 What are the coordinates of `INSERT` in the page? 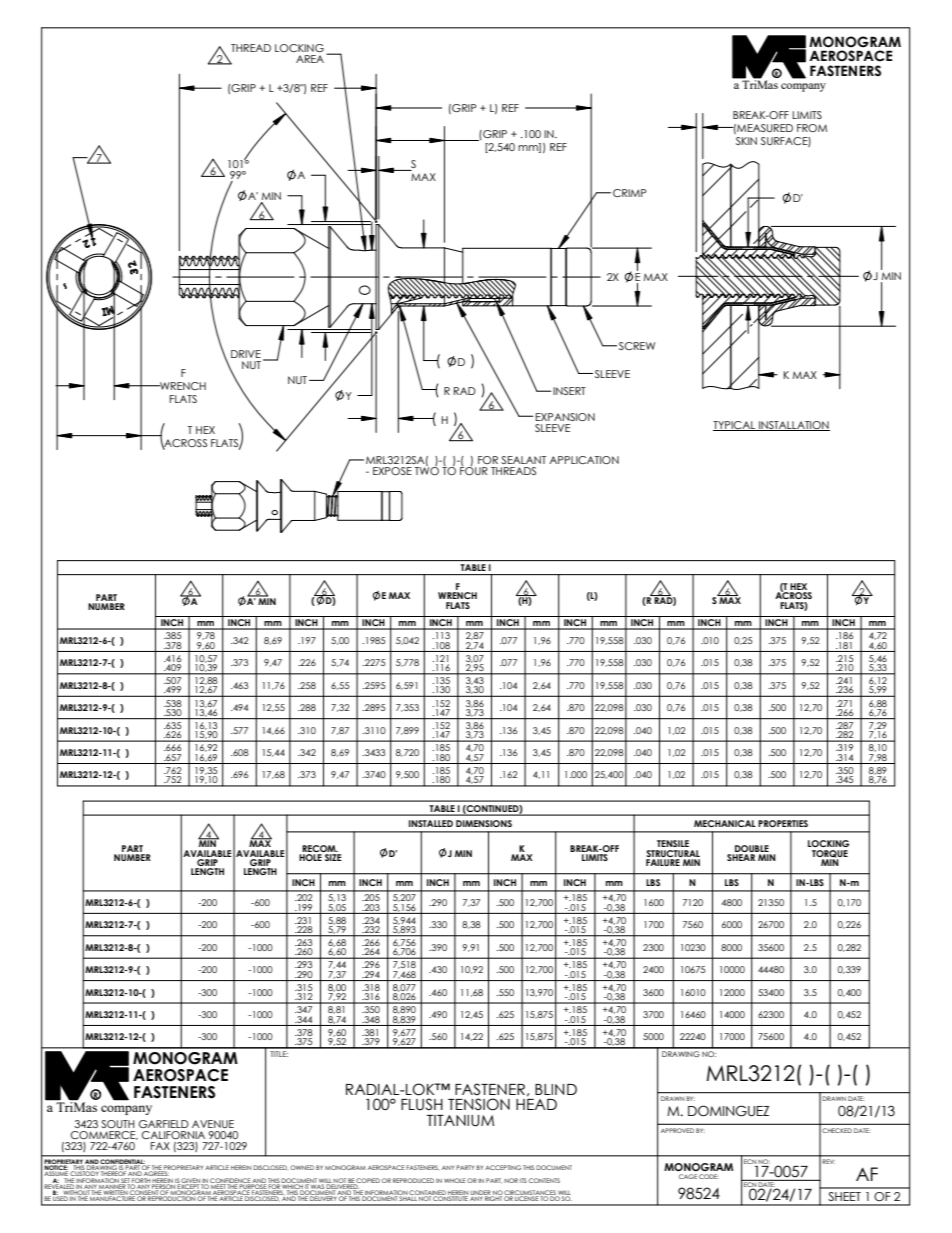 It's located at (569, 391).
